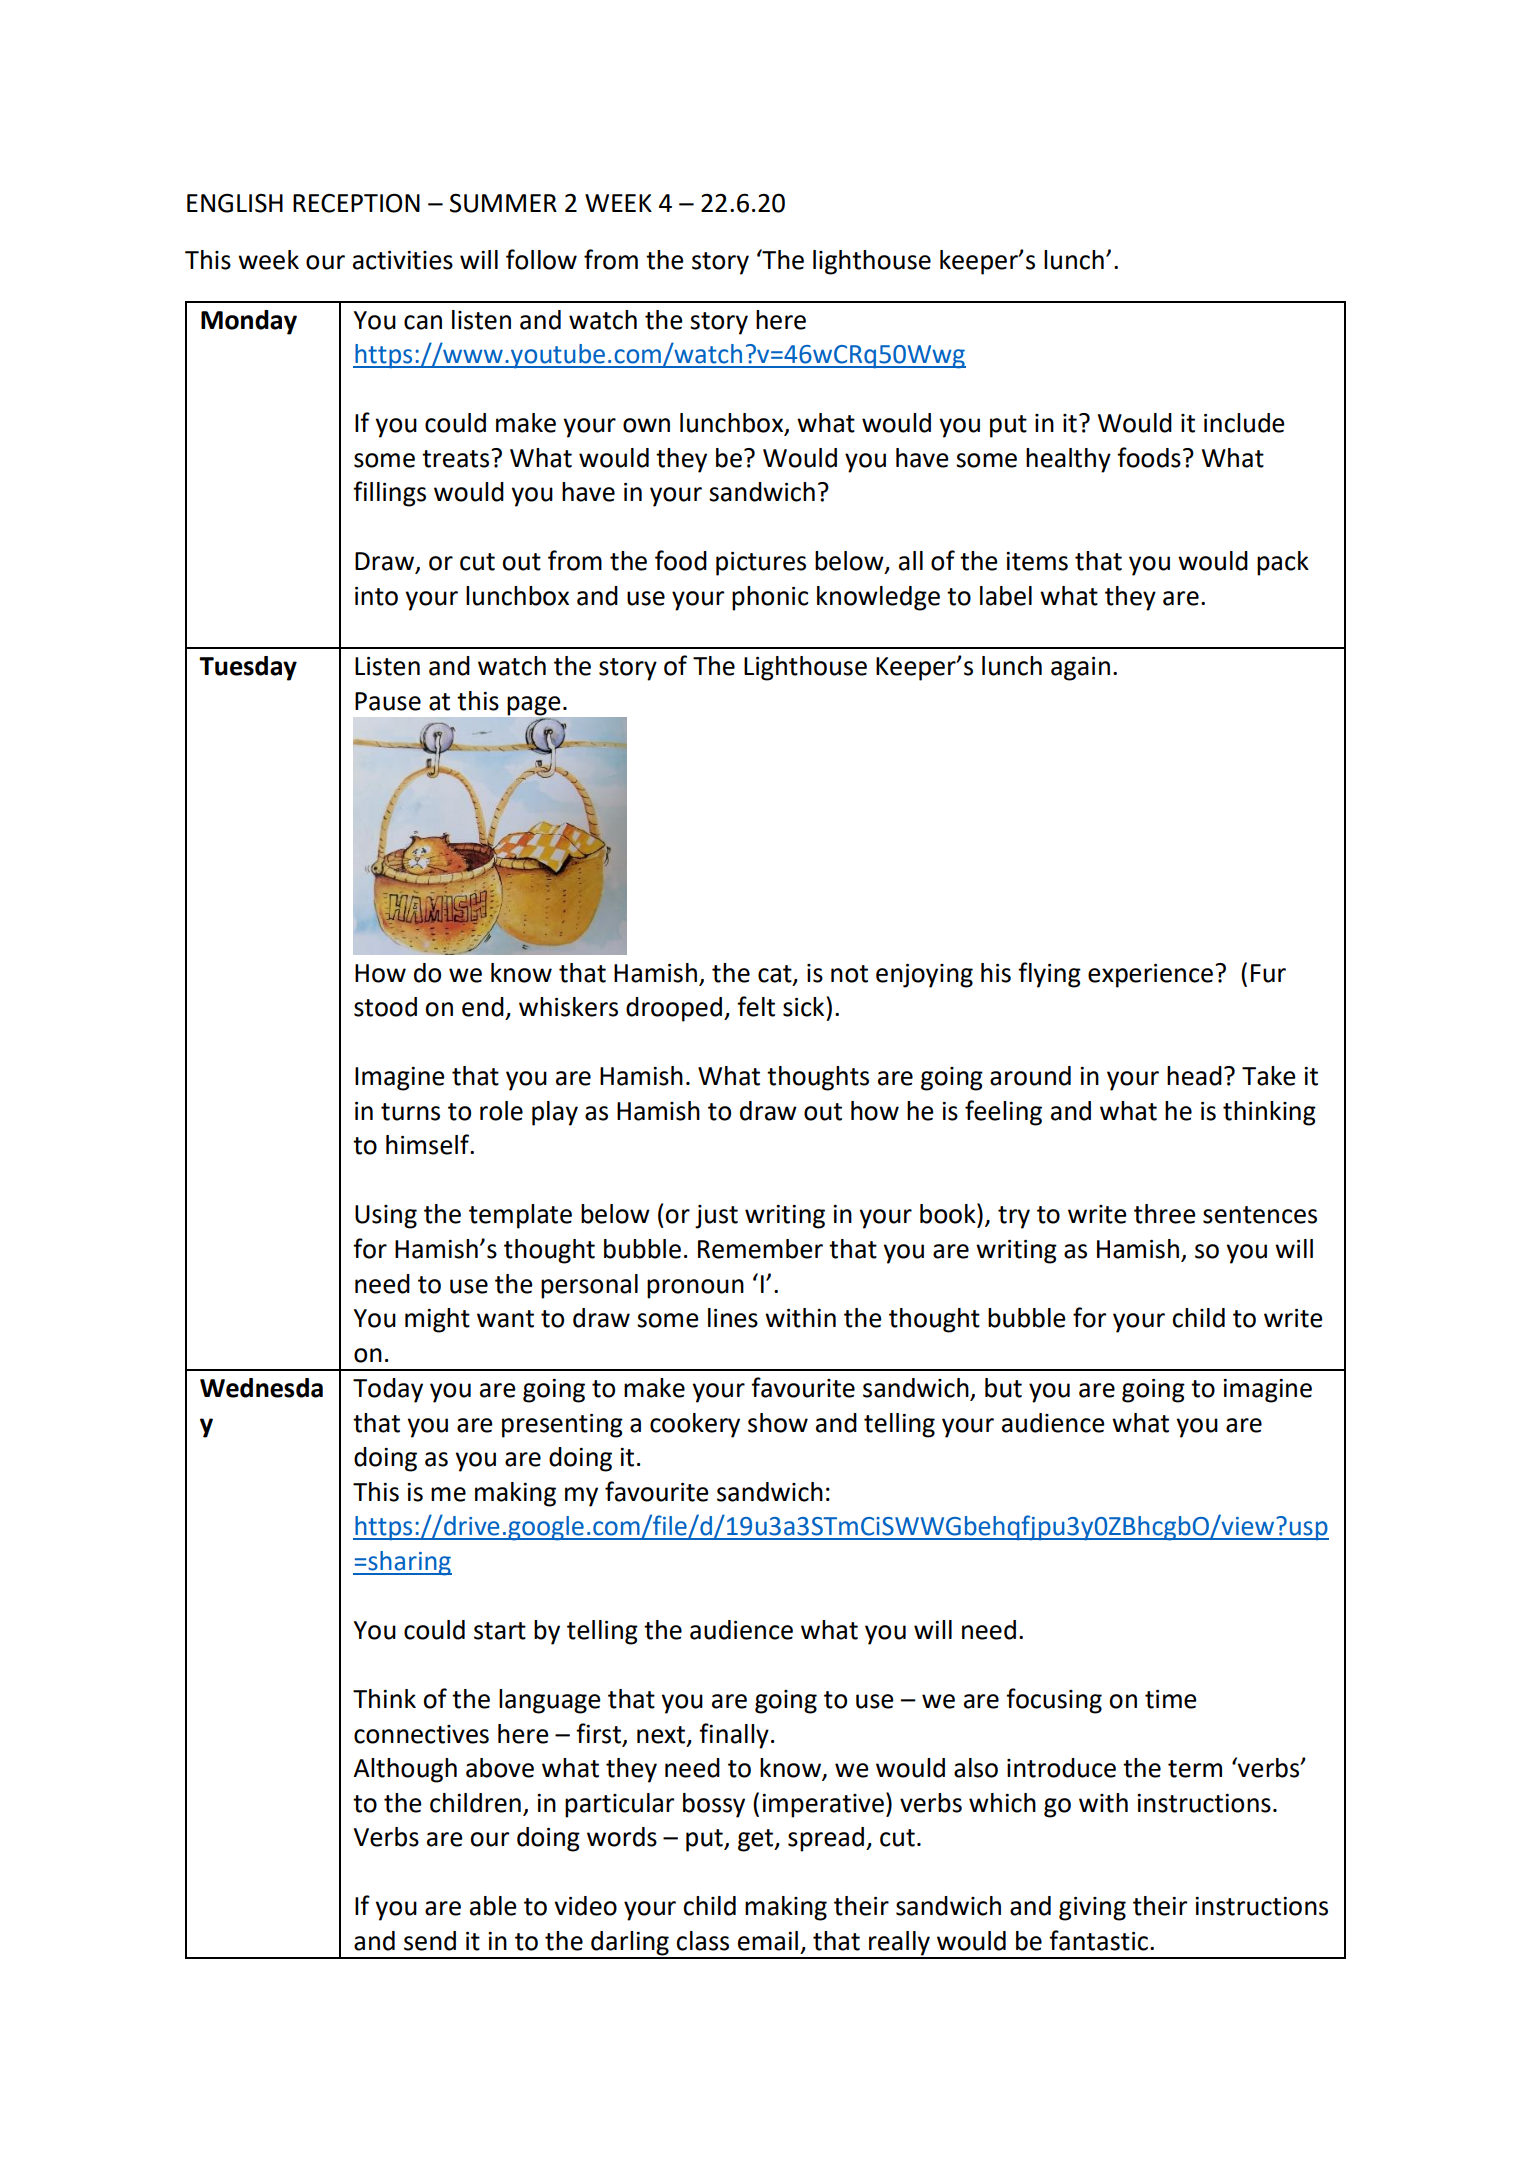  I want to click on lines, so click(733, 1318).
